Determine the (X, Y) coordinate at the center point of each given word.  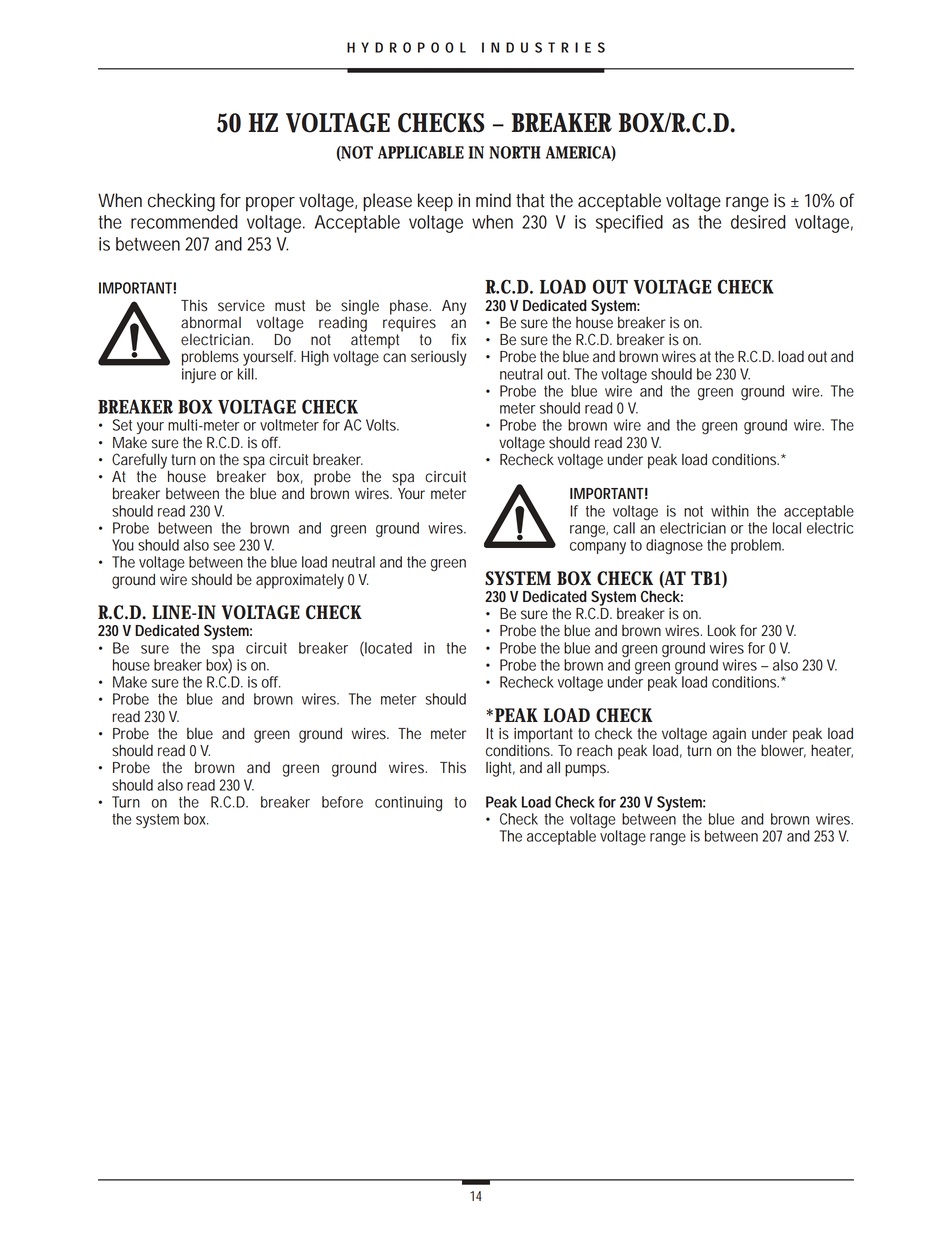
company (598, 548)
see (224, 546)
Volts (382, 425)
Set (122, 425)
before (342, 802)
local (787, 528)
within (730, 511)
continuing (408, 803)
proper (270, 204)
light (500, 769)
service (241, 306)
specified (629, 224)
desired (758, 222)
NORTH (515, 152)
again (729, 736)
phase (410, 307)
